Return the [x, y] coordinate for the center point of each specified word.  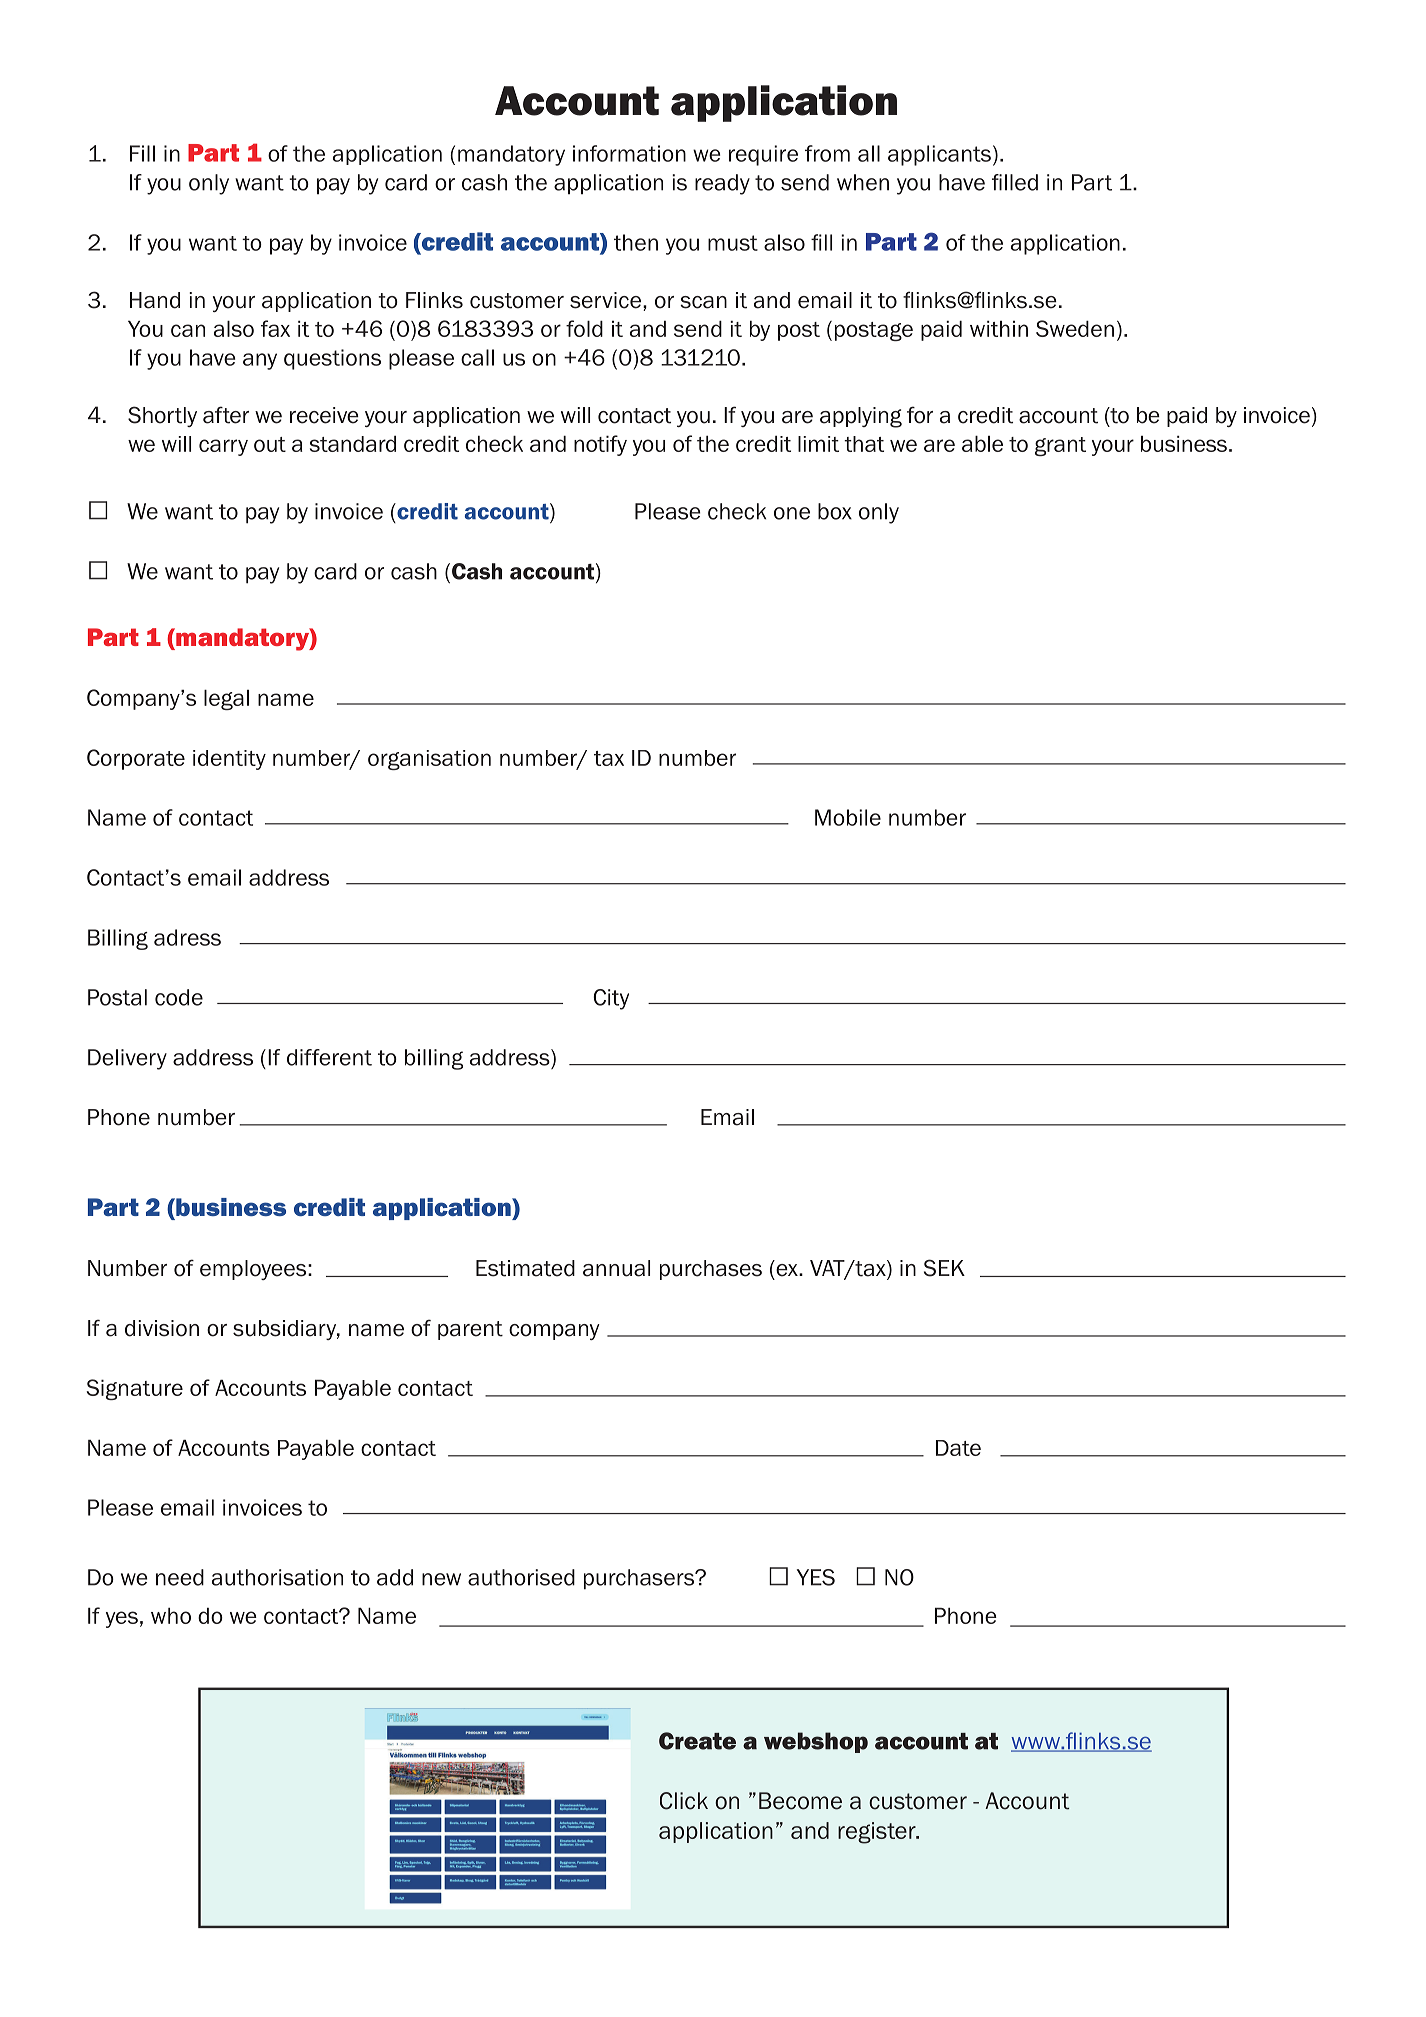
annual [616, 1268]
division [162, 1328]
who [171, 1615]
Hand [155, 300]
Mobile [848, 817]
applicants [939, 155]
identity [229, 760]
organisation [429, 760]
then [636, 242]
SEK [944, 1268]
